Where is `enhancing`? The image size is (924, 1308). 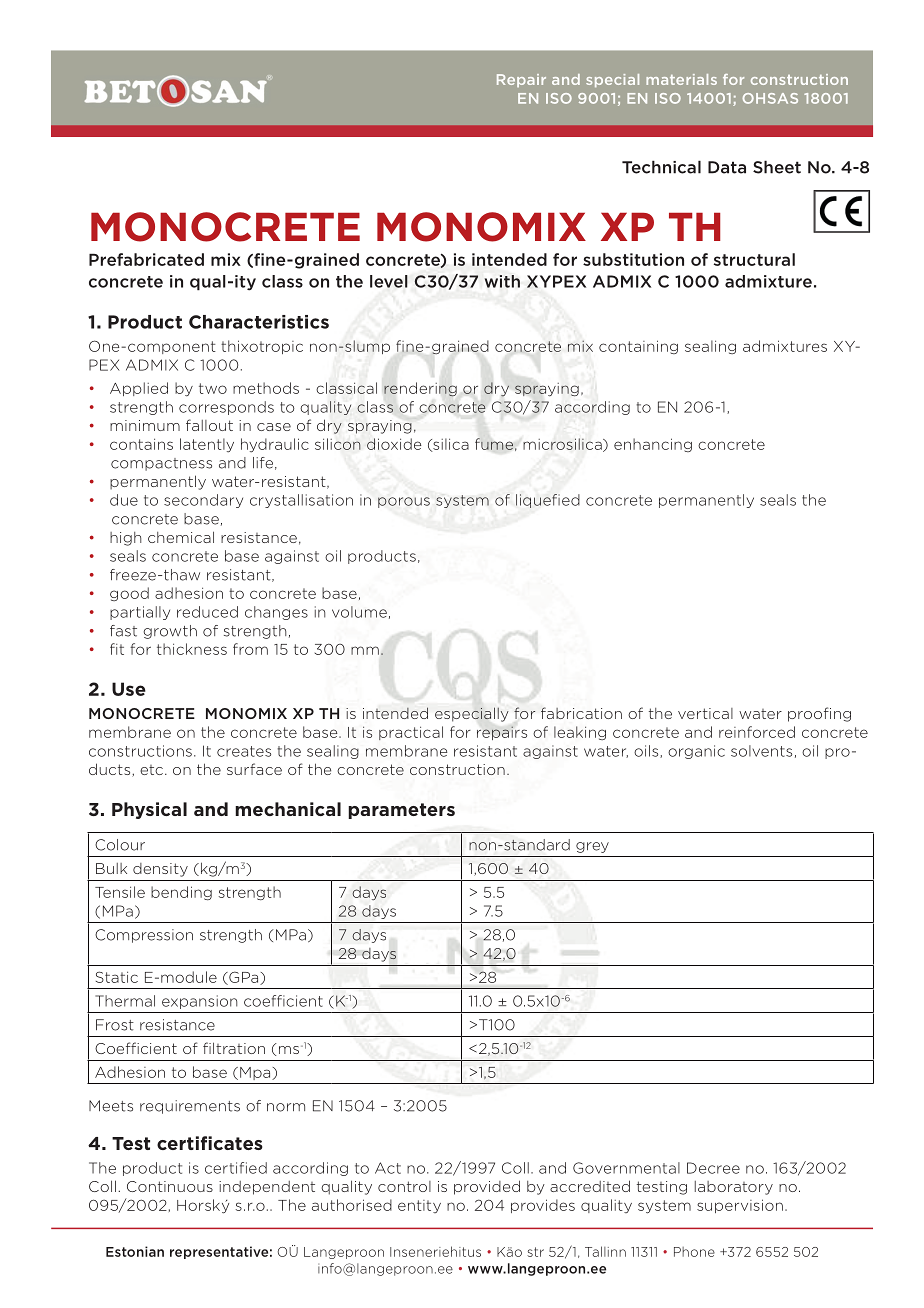 enhancing is located at coordinates (653, 445).
